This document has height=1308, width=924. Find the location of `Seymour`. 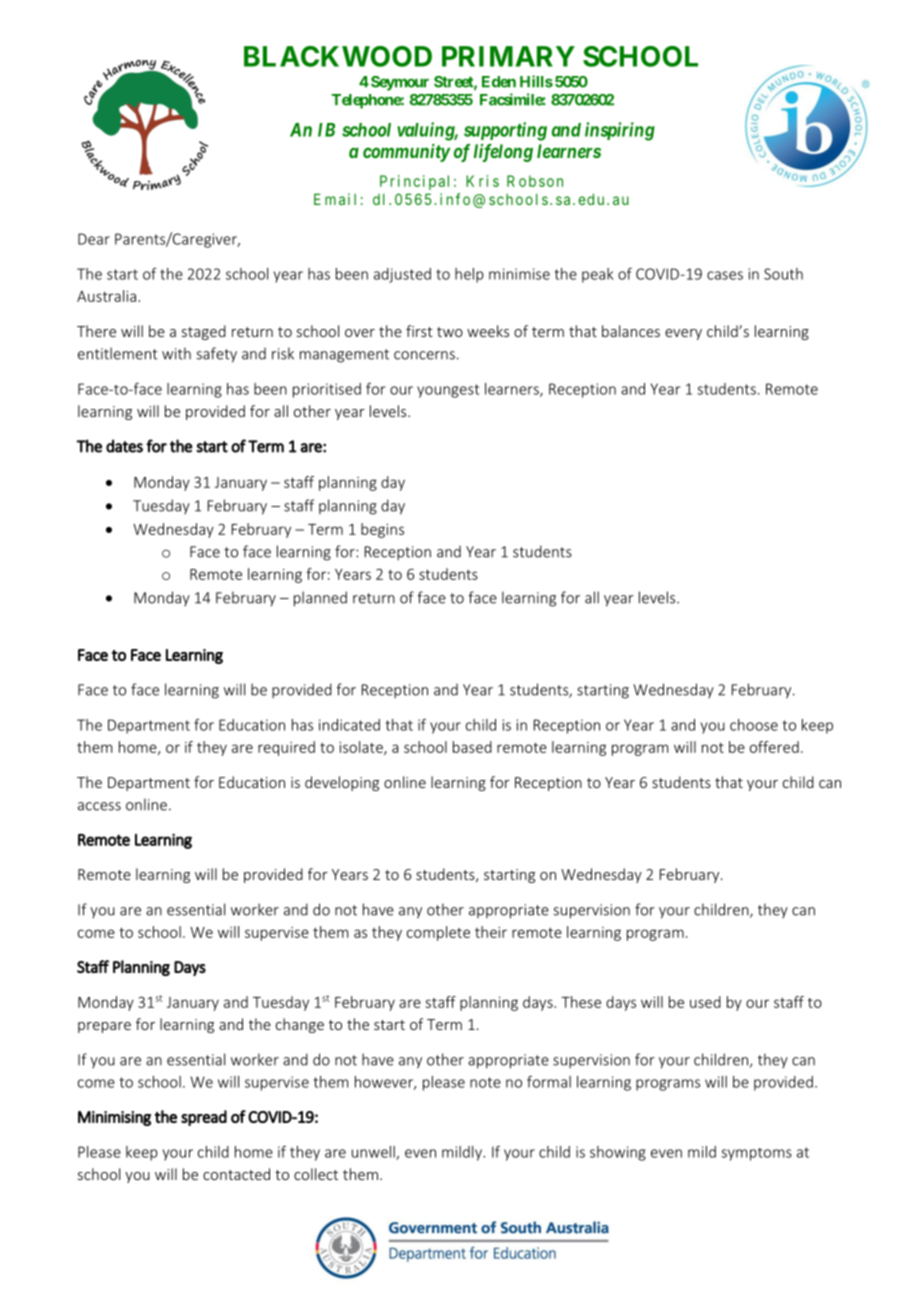

Seymour is located at coordinates (400, 83).
